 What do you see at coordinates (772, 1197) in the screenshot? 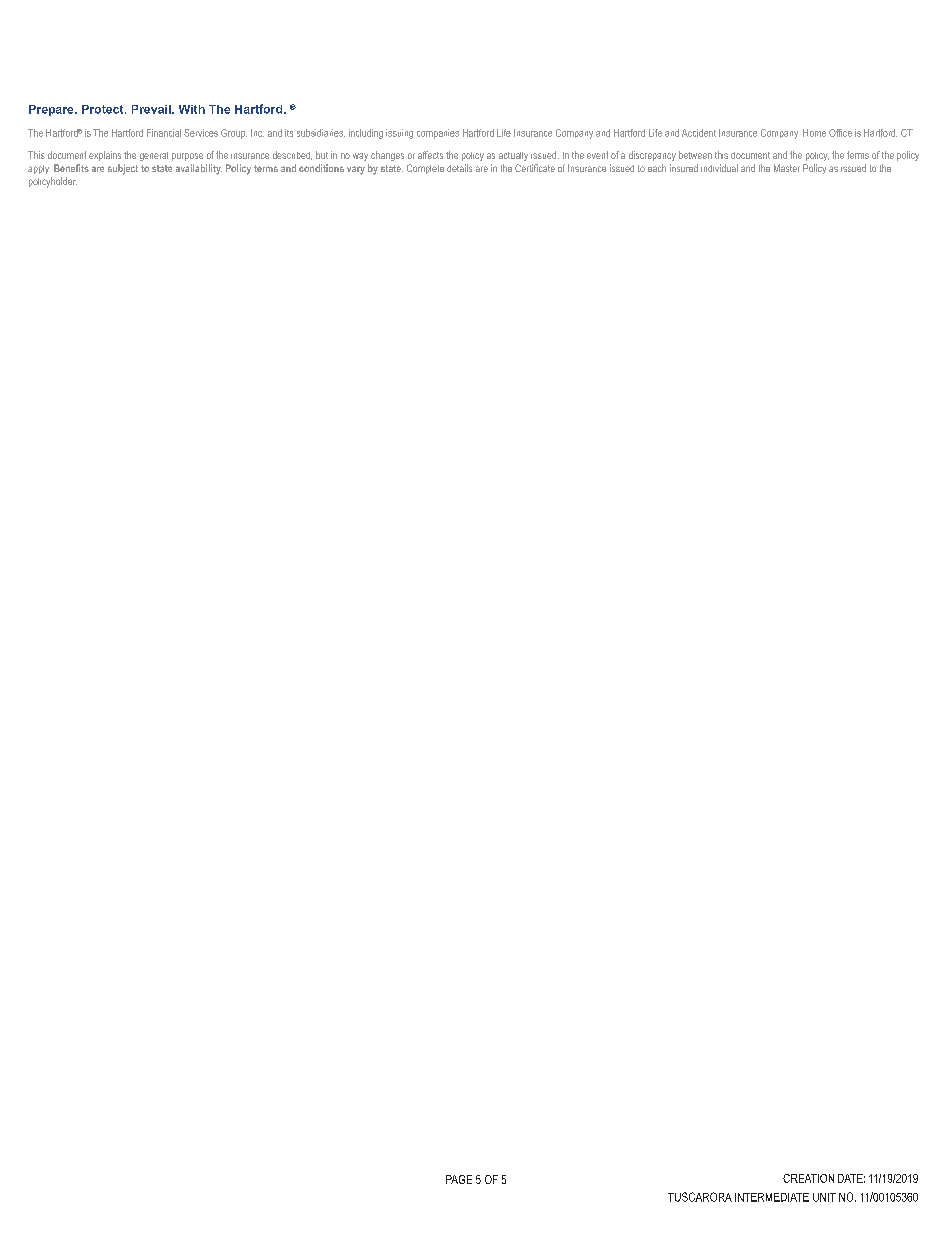
I see `INTERMEDIATE` at bounding box center [772, 1197].
